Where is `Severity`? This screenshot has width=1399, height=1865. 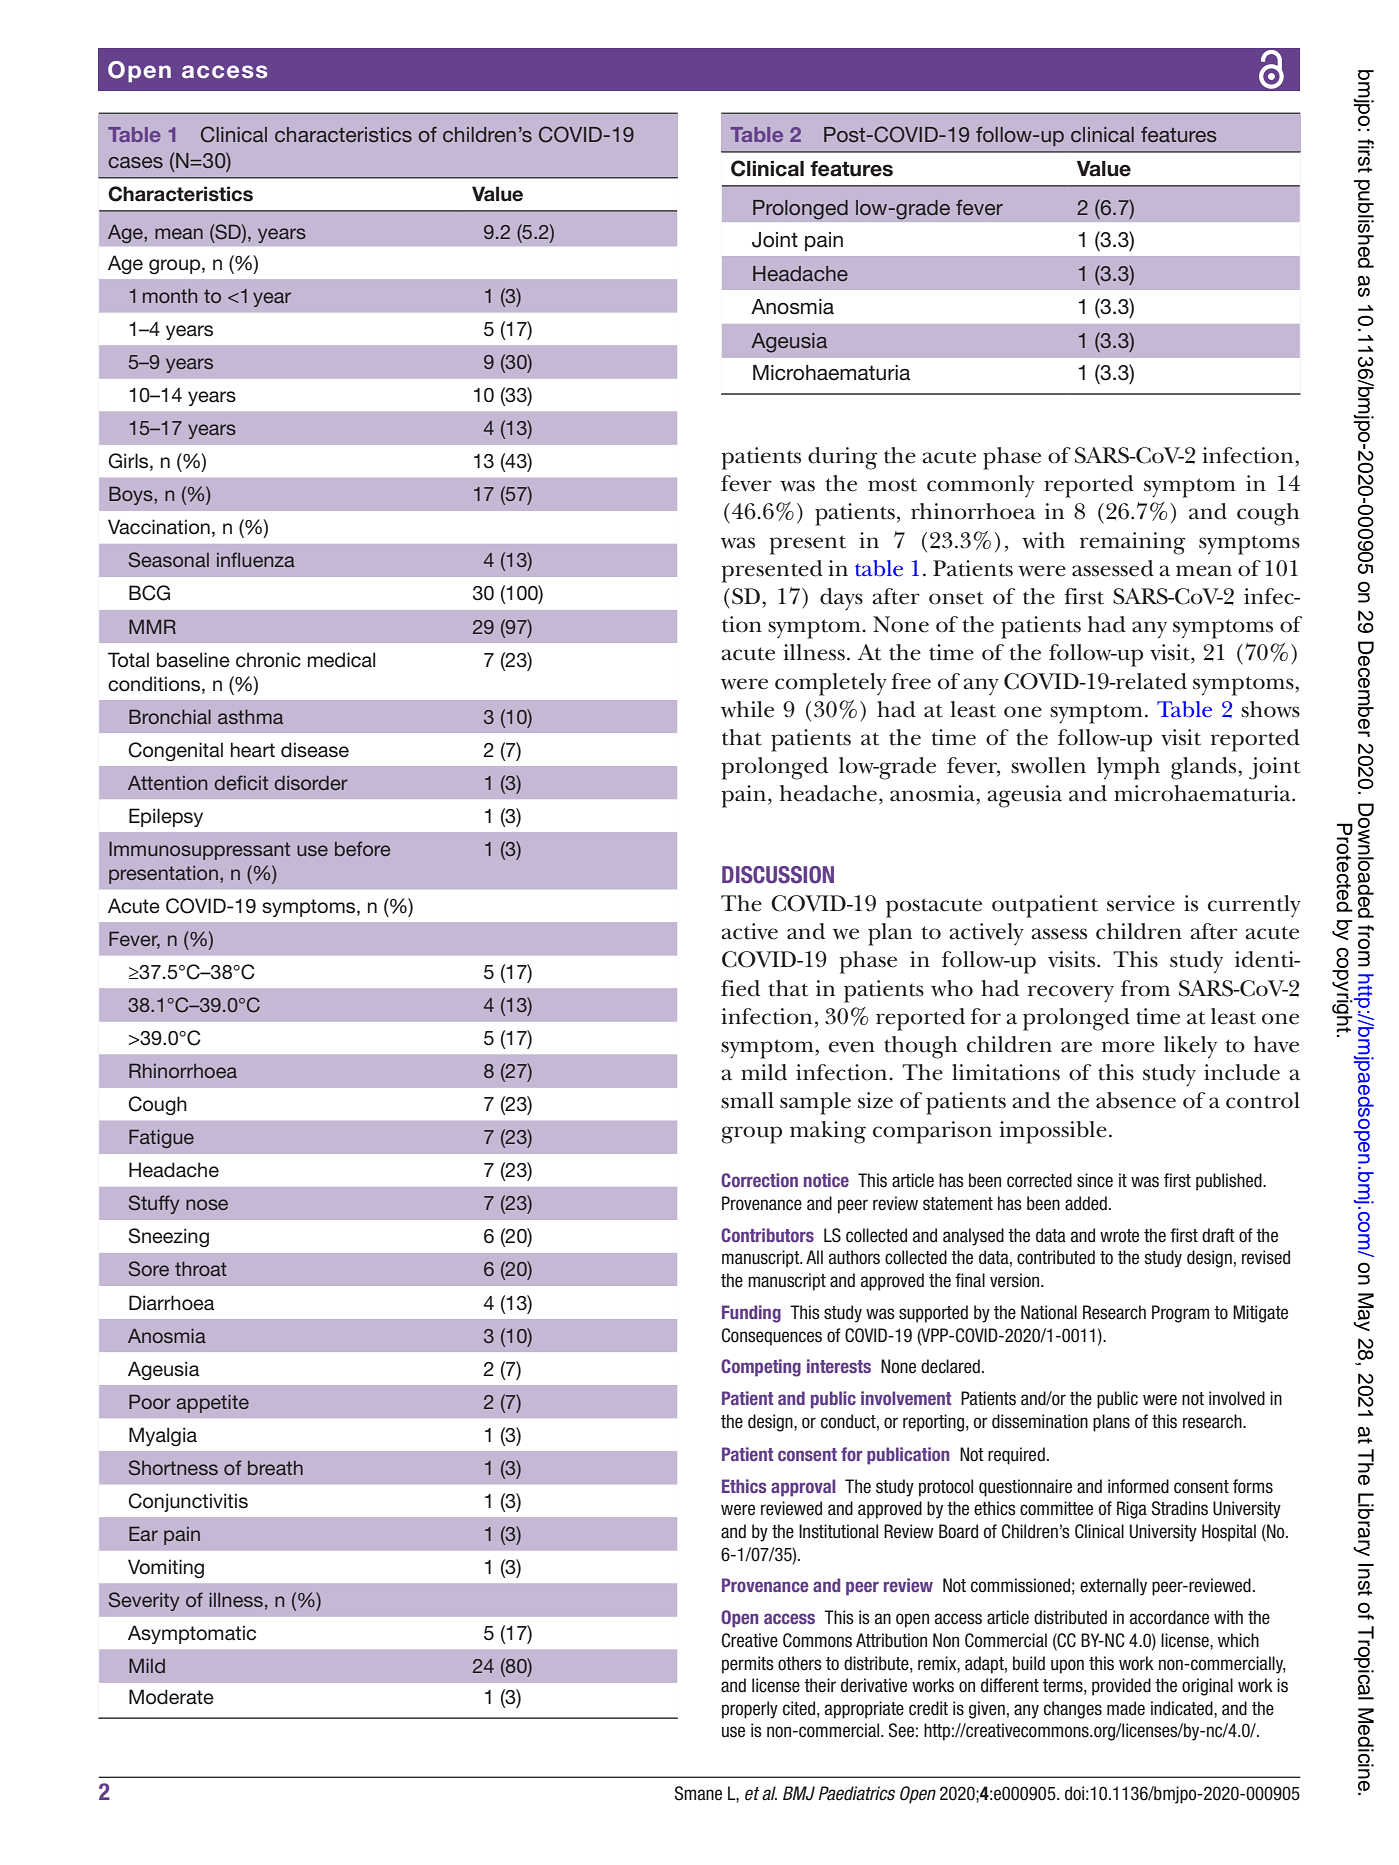 Severity is located at coordinates (144, 1601).
